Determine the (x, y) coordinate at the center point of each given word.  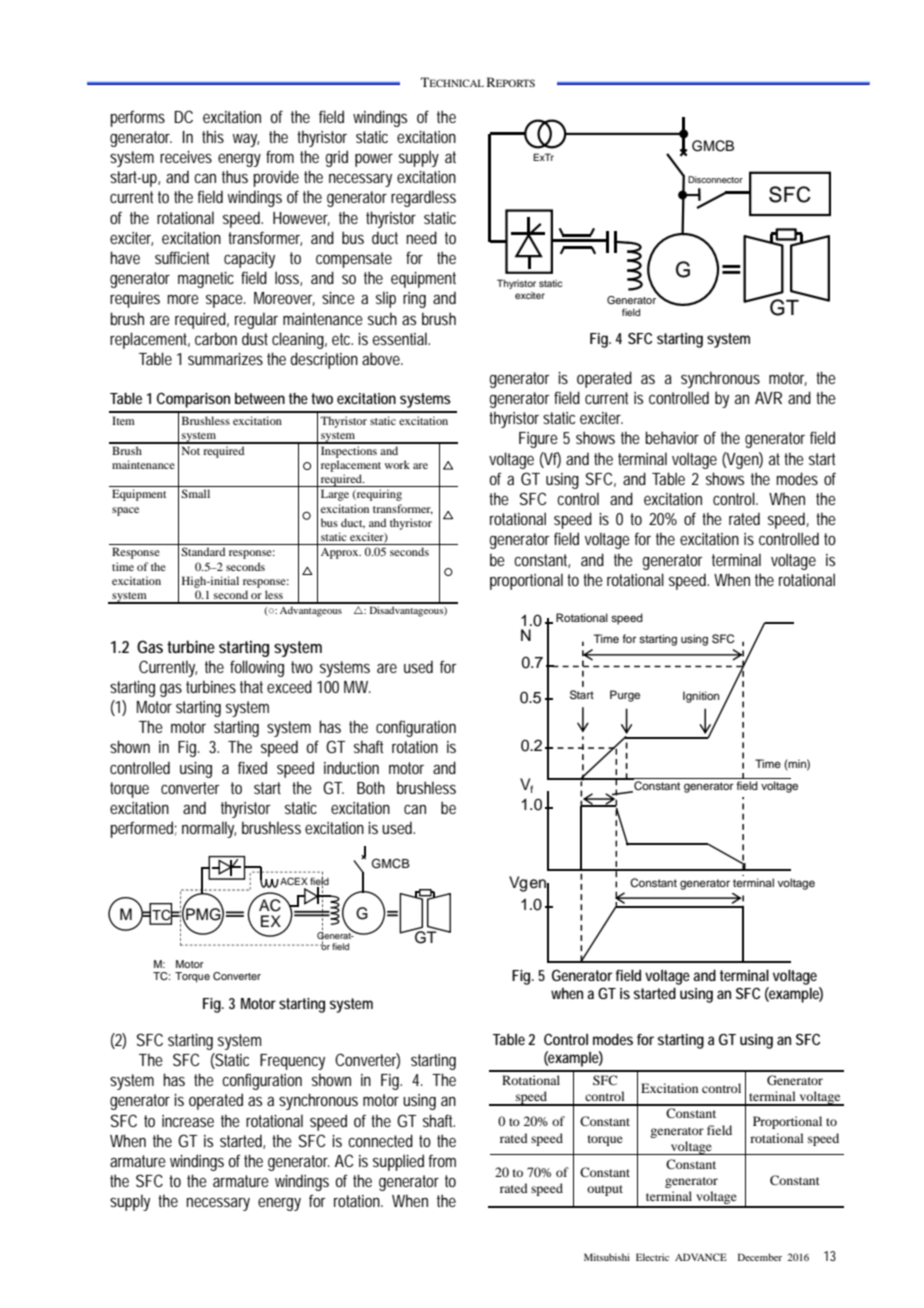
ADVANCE (701, 1257)
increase (188, 1121)
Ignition (701, 697)
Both (371, 787)
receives (186, 157)
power (374, 160)
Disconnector (715, 179)
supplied (398, 1162)
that (251, 686)
